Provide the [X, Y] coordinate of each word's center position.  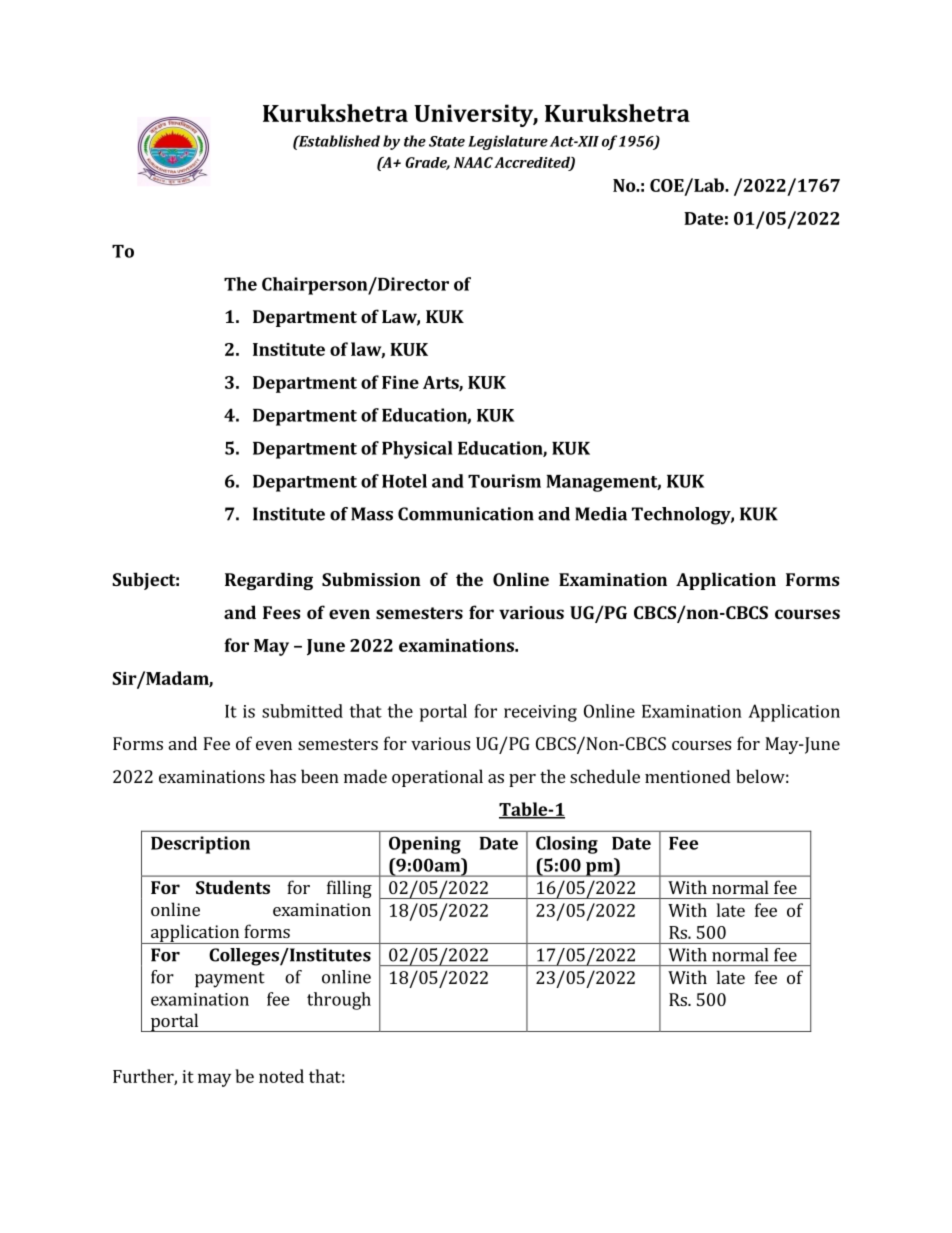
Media [601, 514]
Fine [400, 382]
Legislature [508, 142]
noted [281, 1076]
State [447, 141]
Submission [371, 579]
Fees [281, 612]
